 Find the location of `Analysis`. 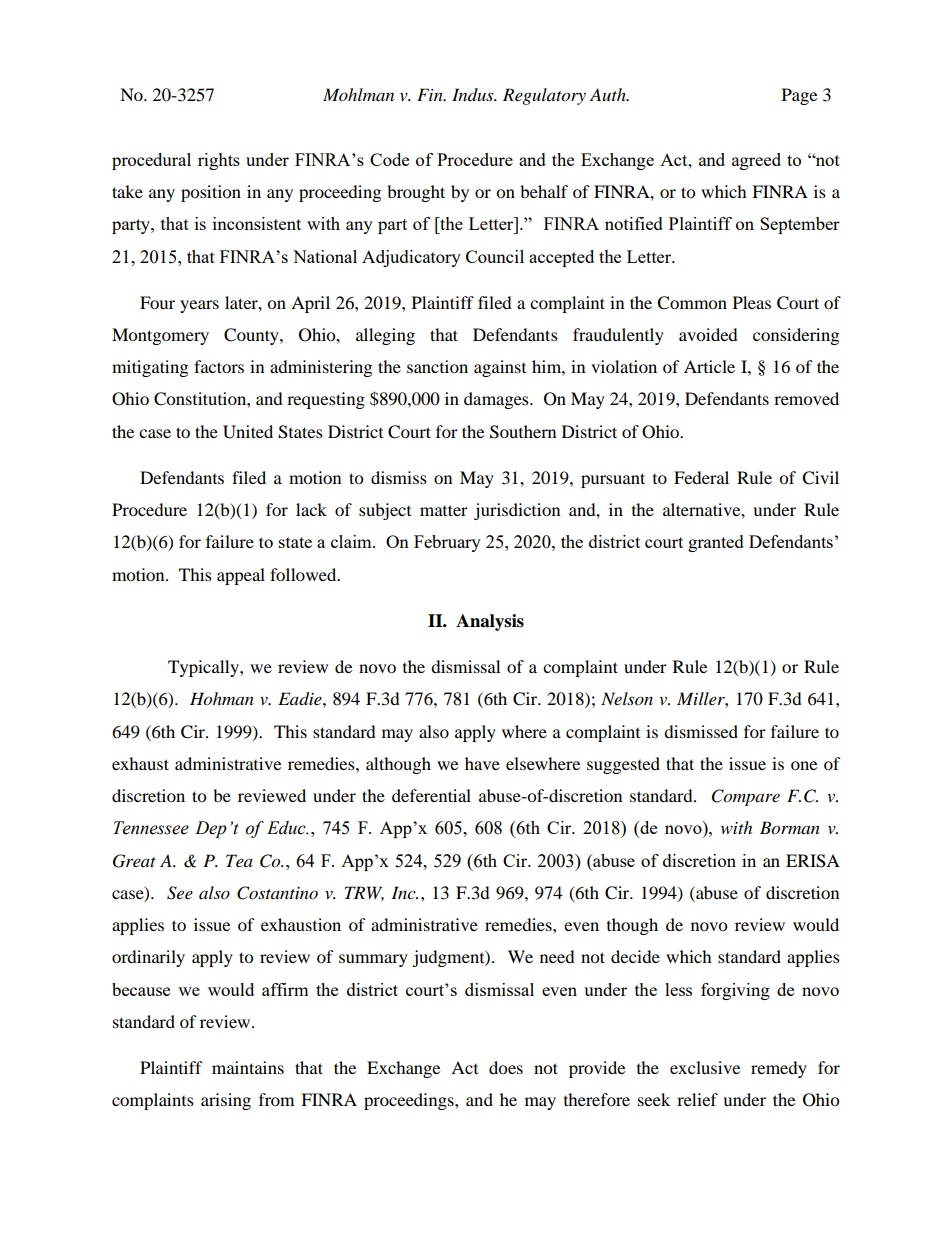

Analysis is located at coordinates (490, 622).
